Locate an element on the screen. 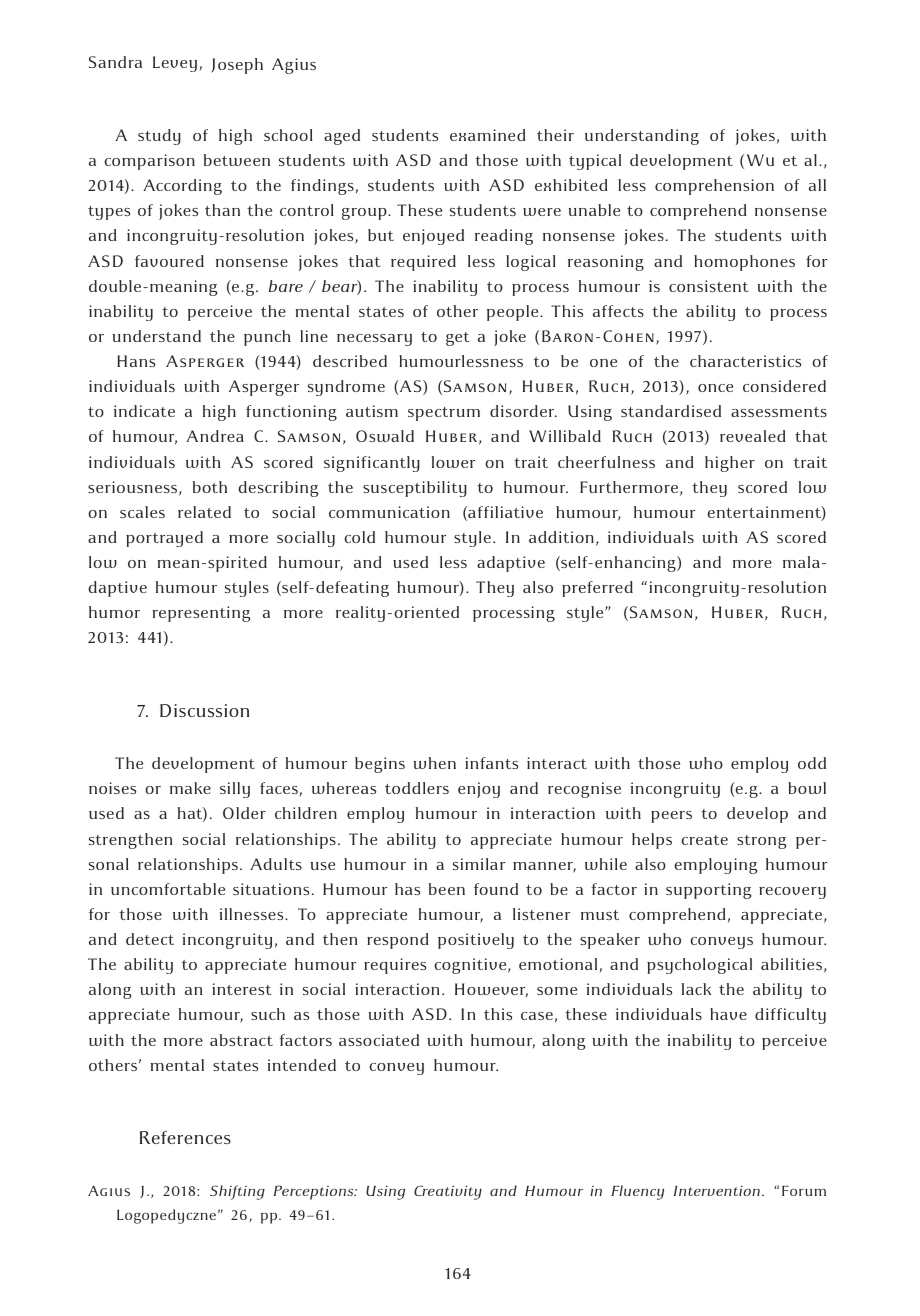  Creativity is located at coordinates (448, 1192).
